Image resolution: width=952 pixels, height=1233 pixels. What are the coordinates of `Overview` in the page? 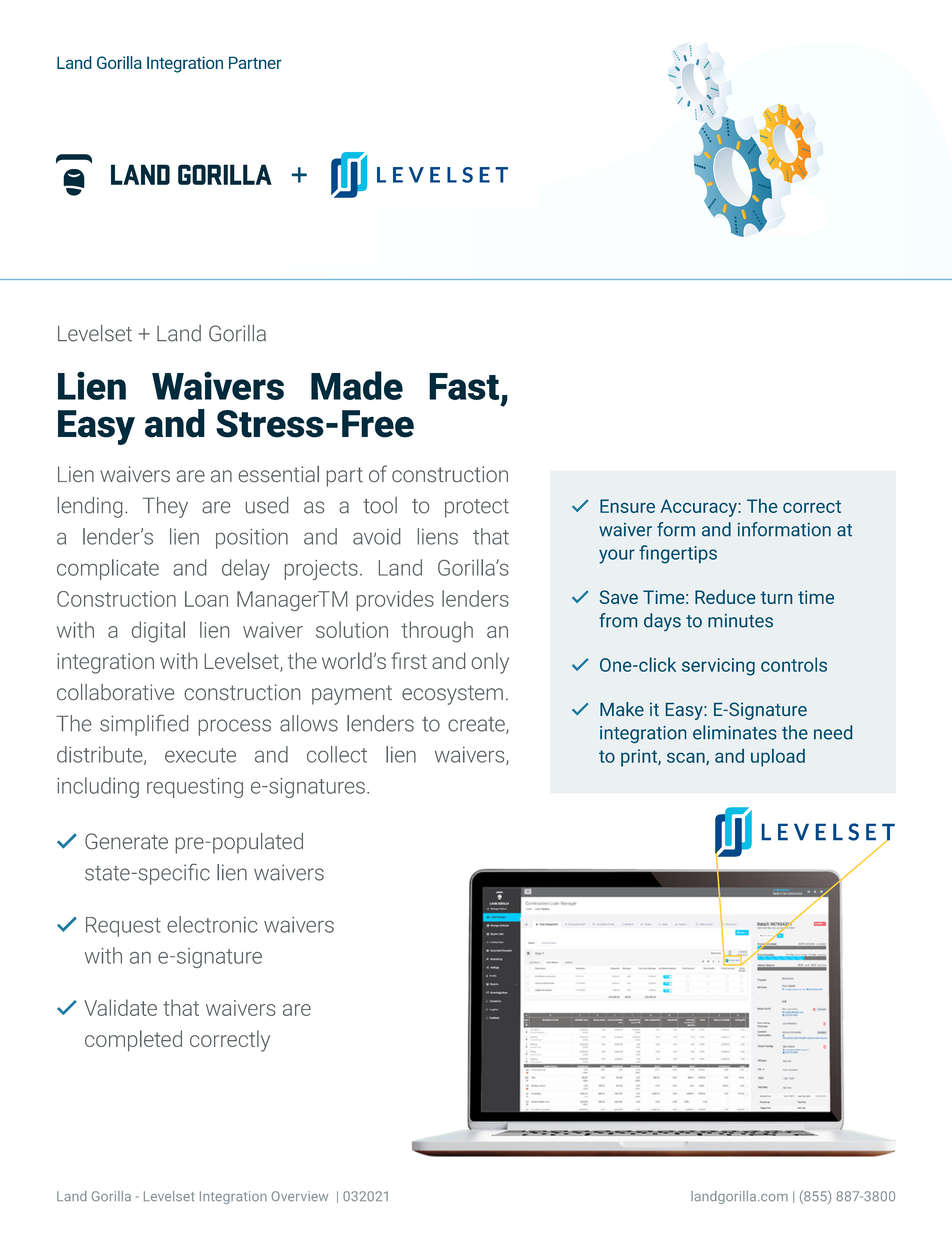 It's located at (299, 1196).
